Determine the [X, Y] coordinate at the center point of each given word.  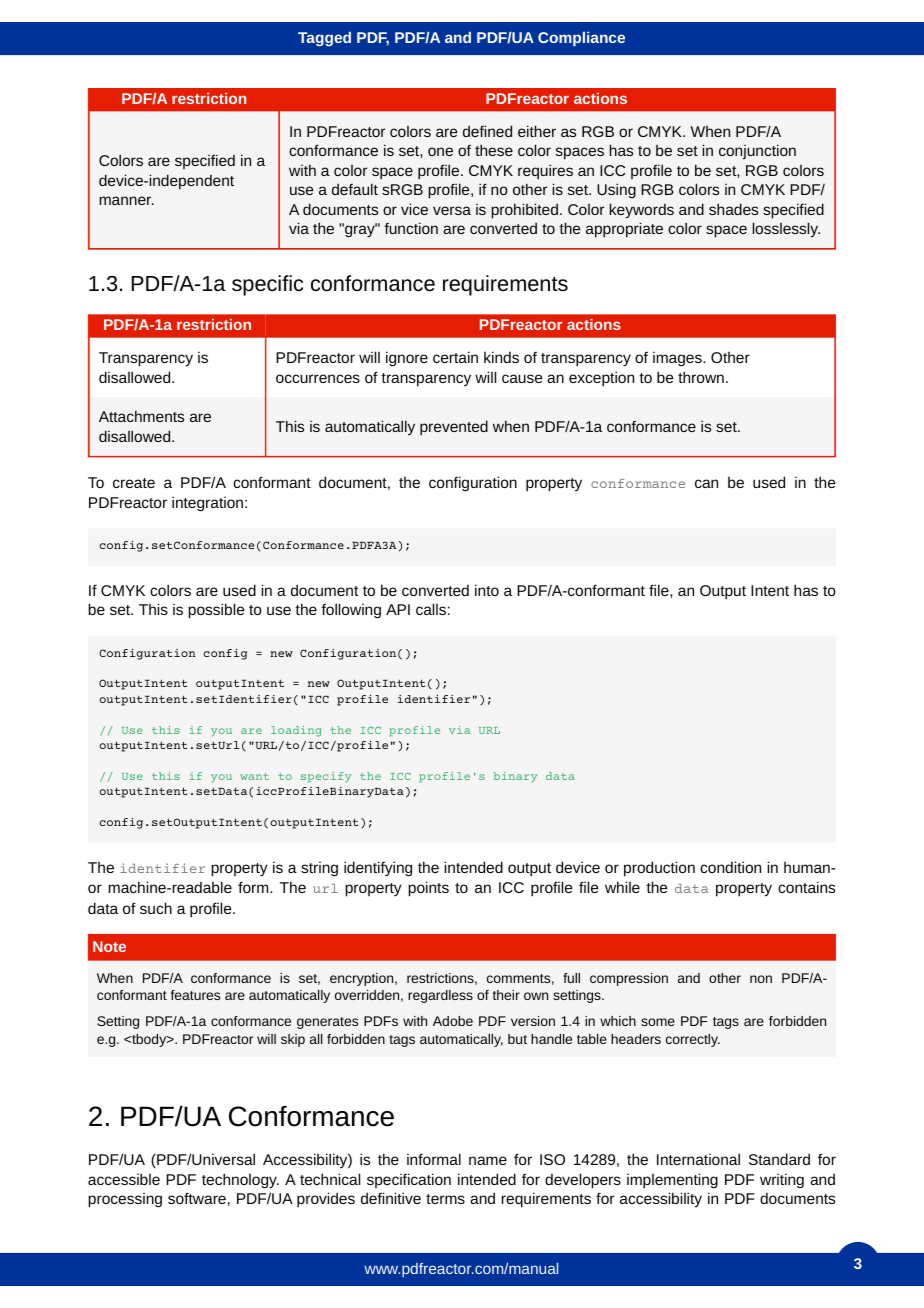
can [706, 483]
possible [216, 611]
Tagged [324, 39]
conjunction [757, 152]
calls [431, 609]
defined [487, 131]
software [197, 1198]
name [488, 1160]
